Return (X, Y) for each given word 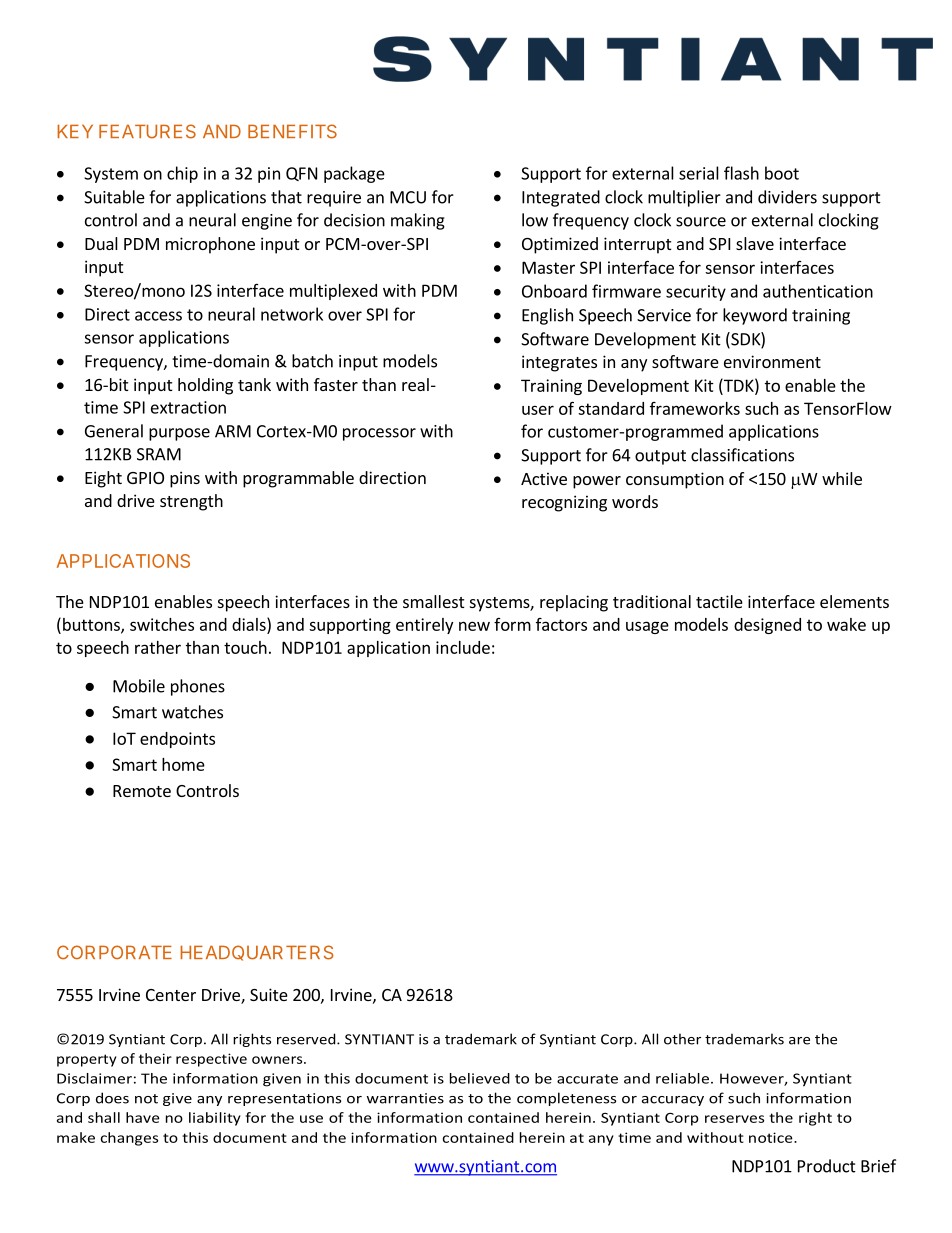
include (463, 647)
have (143, 1117)
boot (782, 173)
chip (182, 174)
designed (767, 626)
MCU (408, 197)
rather (158, 647)
